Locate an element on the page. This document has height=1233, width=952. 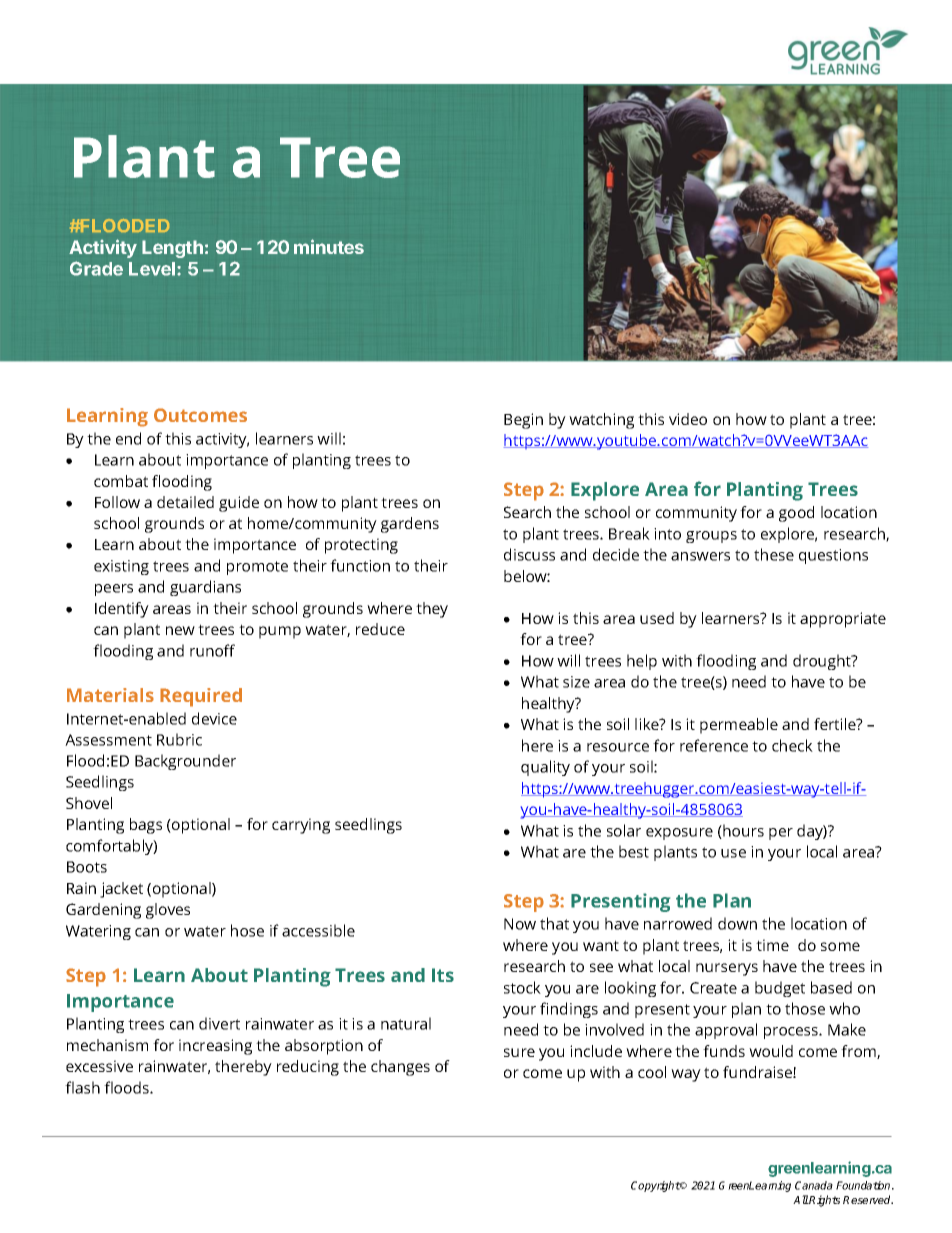
changes is located at coordinates (400, 1068).
